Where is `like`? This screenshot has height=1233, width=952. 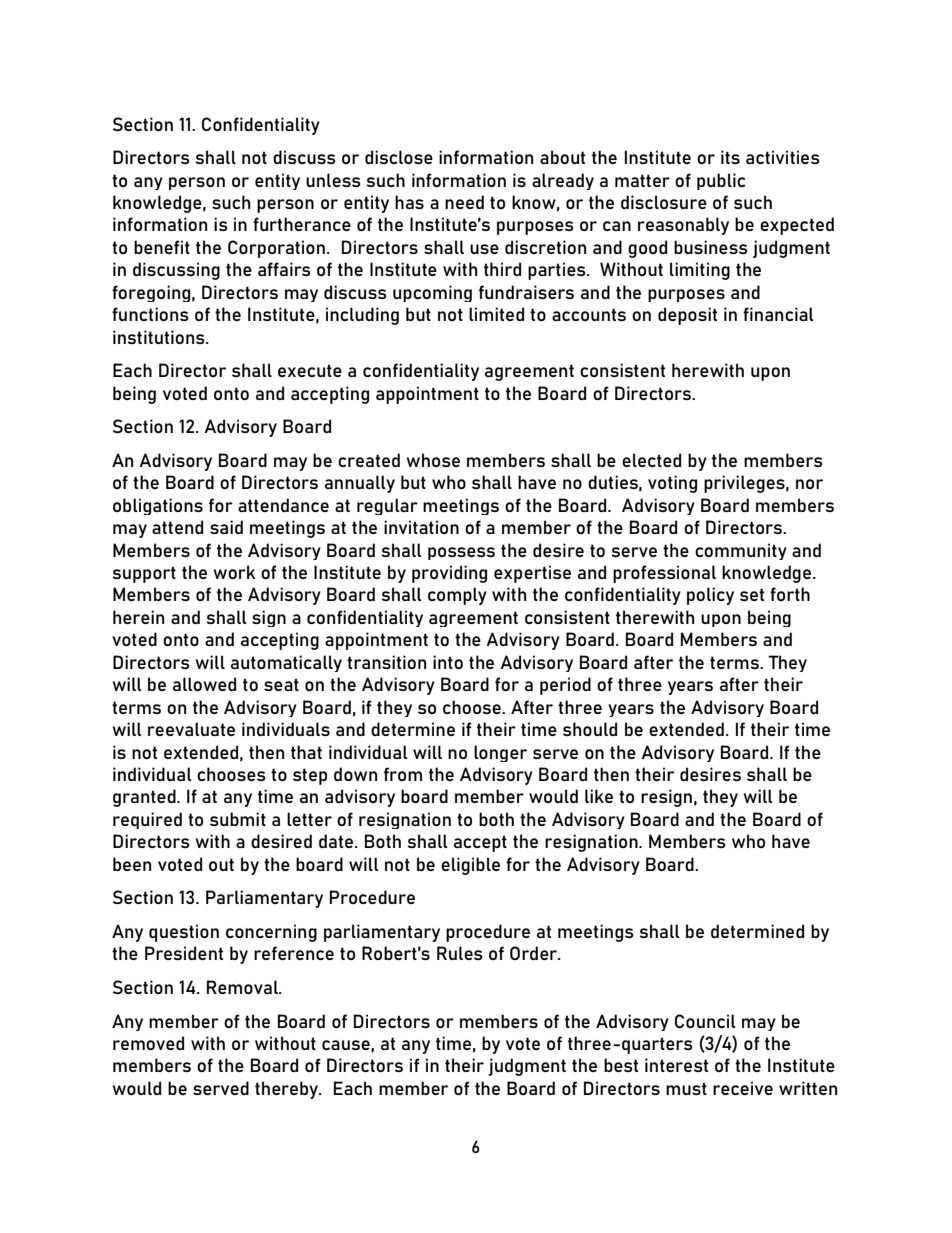 like is located at coordinates (599, 796).
